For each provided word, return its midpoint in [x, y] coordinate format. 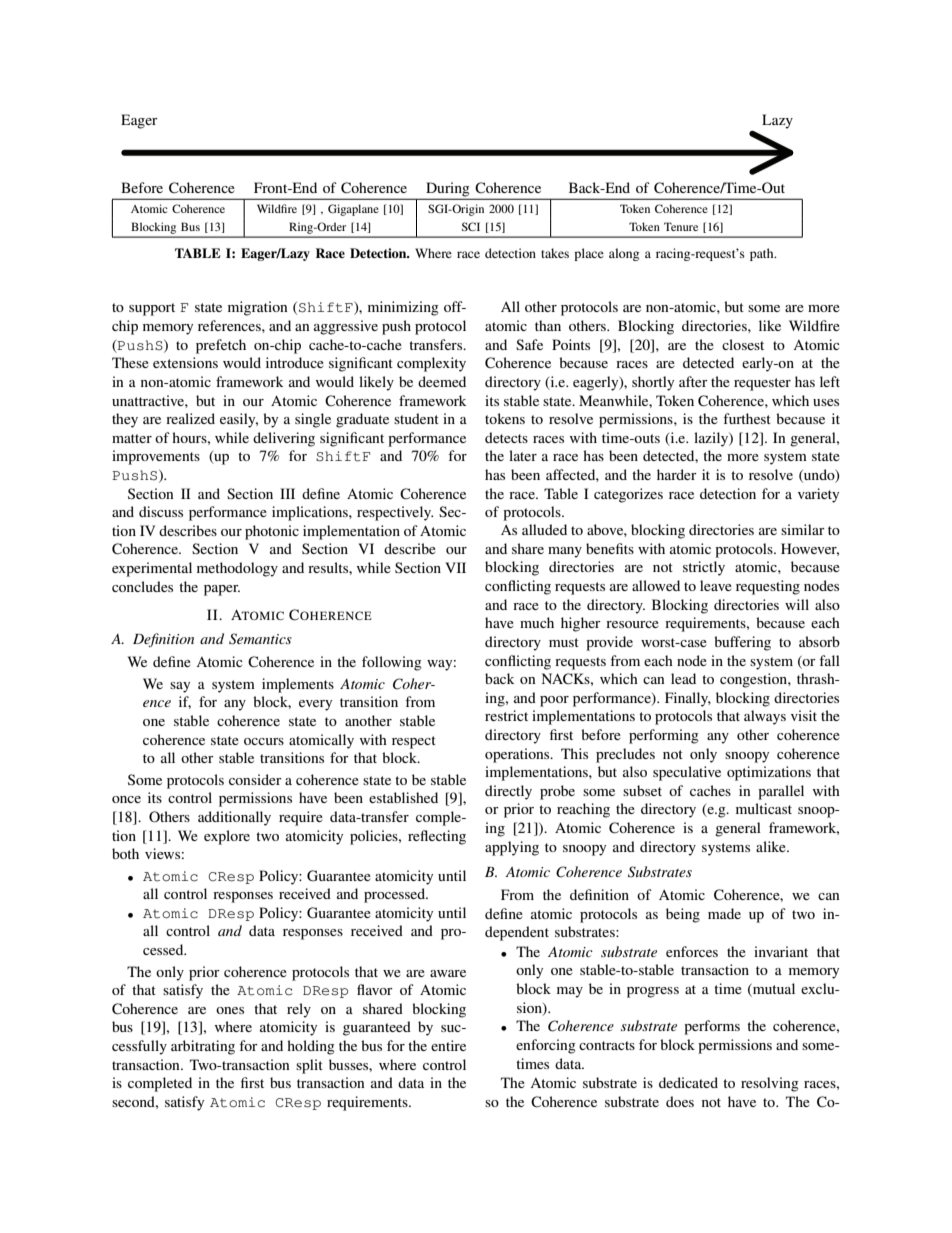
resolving [770, 1084]
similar [803, 529]
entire [448, 1045]
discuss [161, 511]
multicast [764, 808]
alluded [544, 529]
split [309, 1066]
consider [255, 779]
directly [508, 792]
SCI [471, 226]
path [763, 254]
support [152, 309]
